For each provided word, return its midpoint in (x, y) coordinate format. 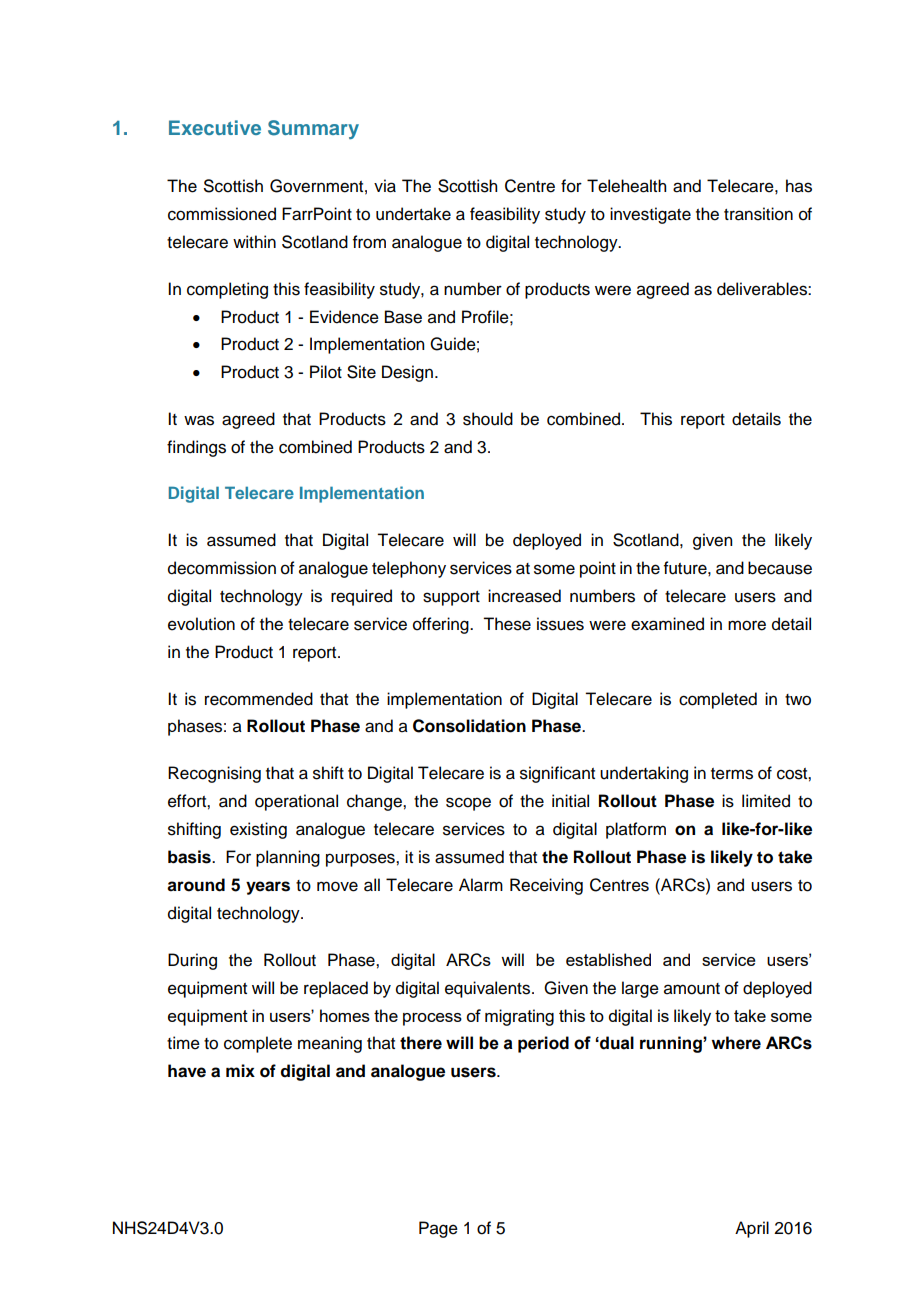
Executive (215, 127)
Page (438, 1229)
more (747, 625)
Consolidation (469, 726)
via (385, 186)
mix (240, 1070)
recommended (259, 699)
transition (758, 214)
